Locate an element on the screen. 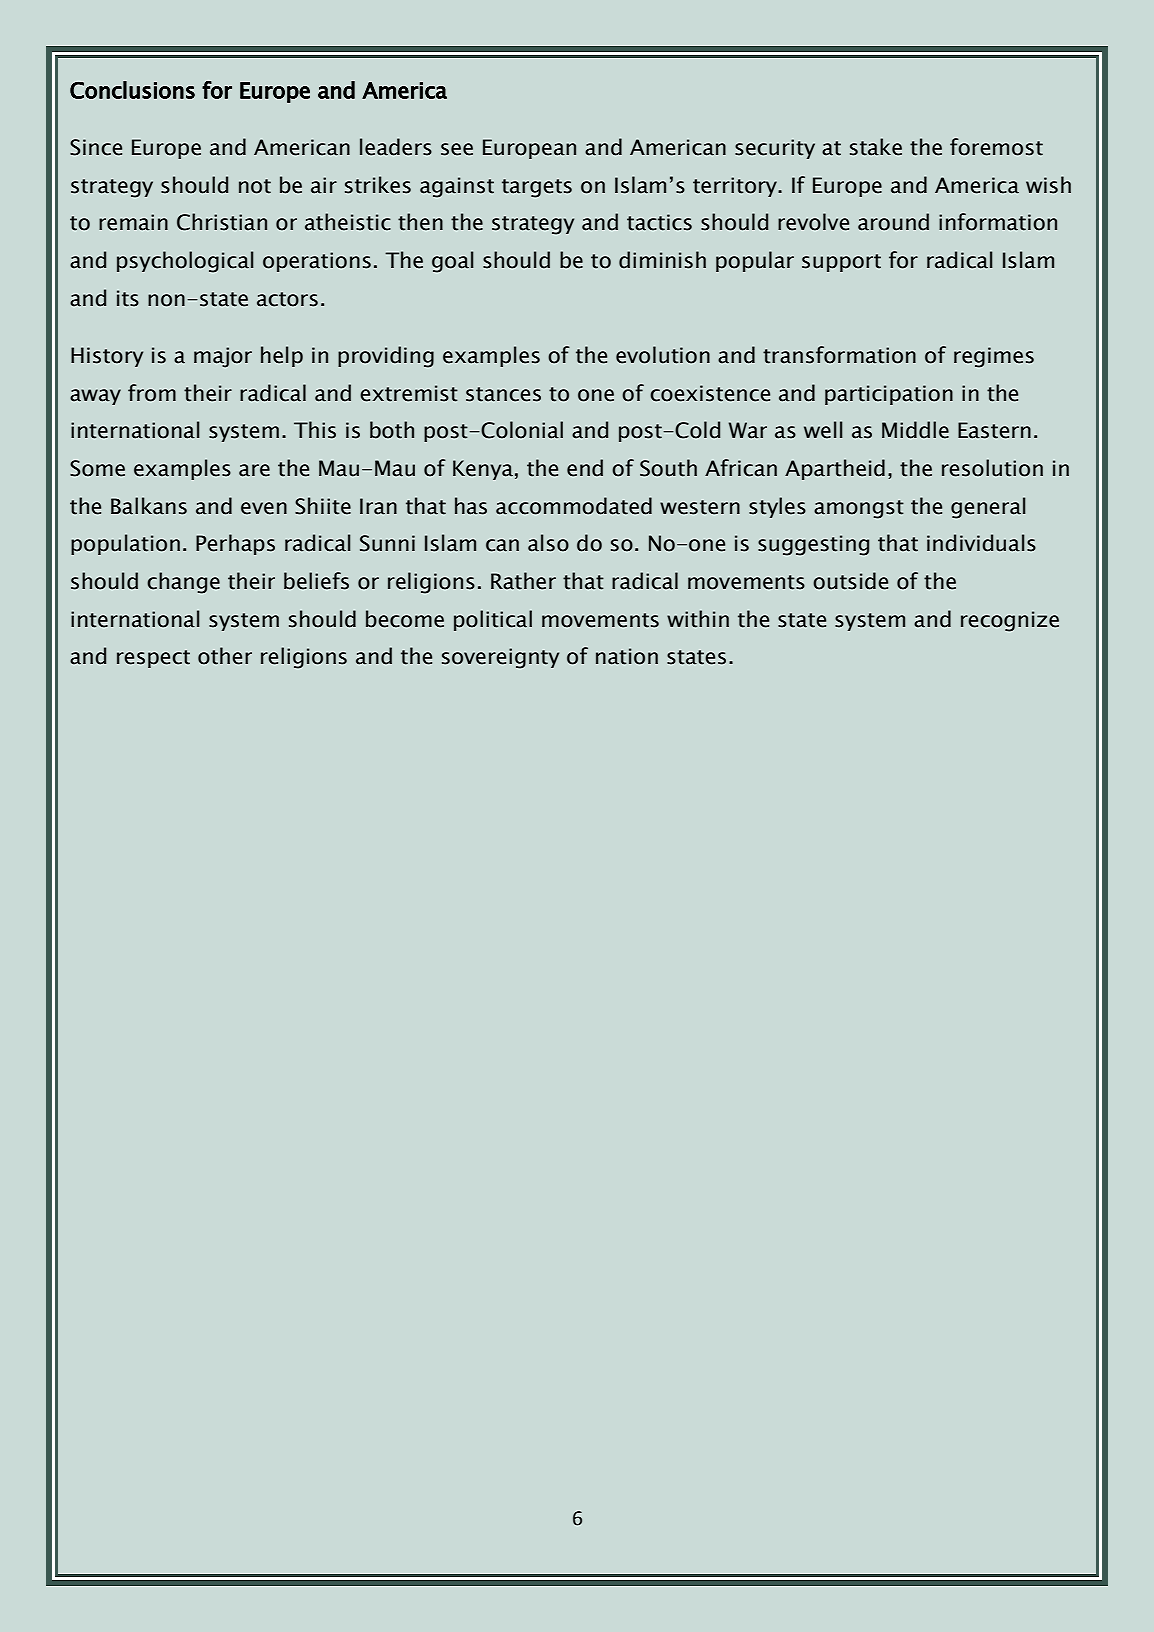 The height and width of the screenshot is (1632, 1154). other is located at coordinates (225, 656).
